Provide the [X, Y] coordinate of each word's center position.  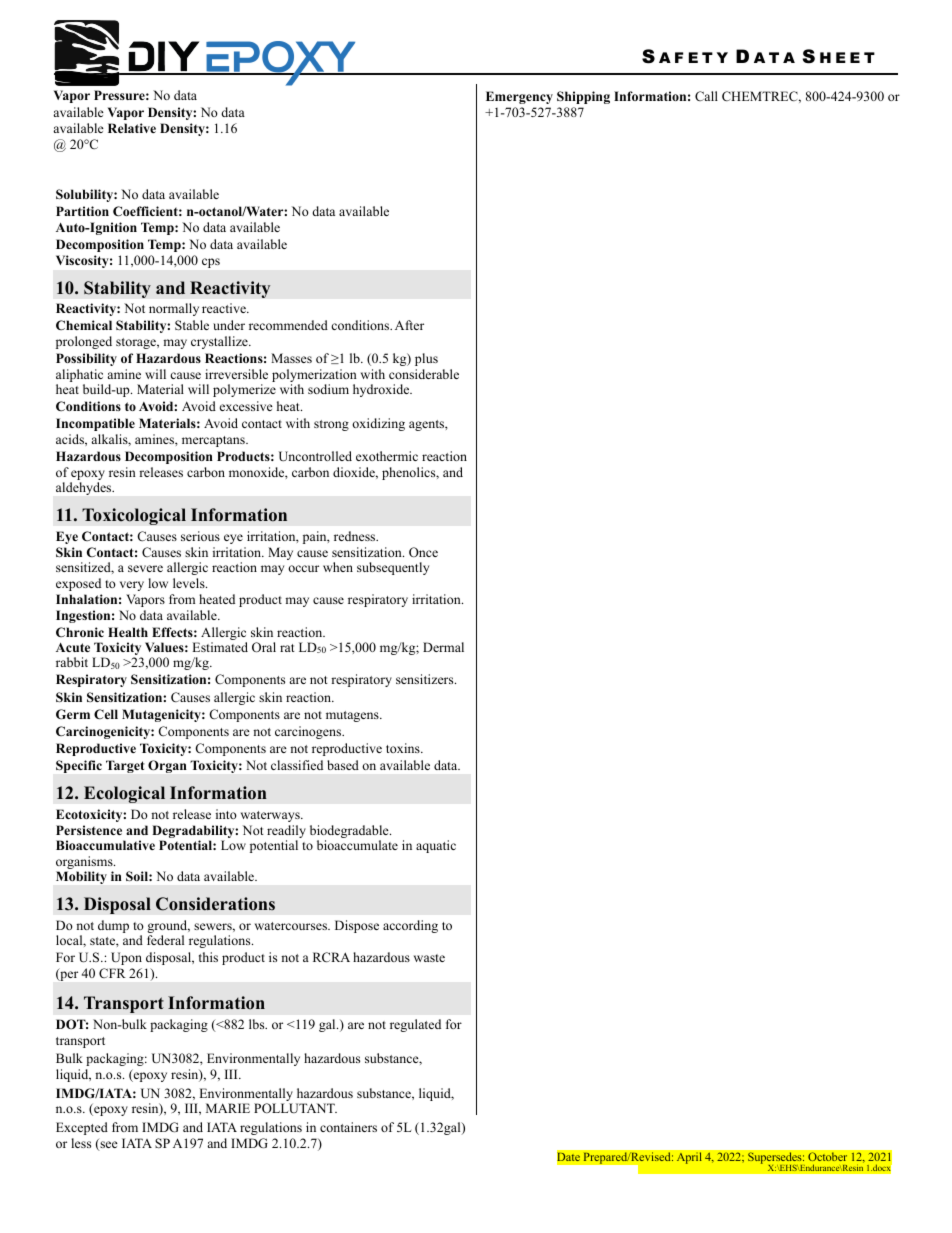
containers [348, 1127]
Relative [132, 128]
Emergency [519, 97]
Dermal [443, 647]
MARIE [228, 1108]
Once [423, 552]
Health [128, 632]
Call [706, 96]
